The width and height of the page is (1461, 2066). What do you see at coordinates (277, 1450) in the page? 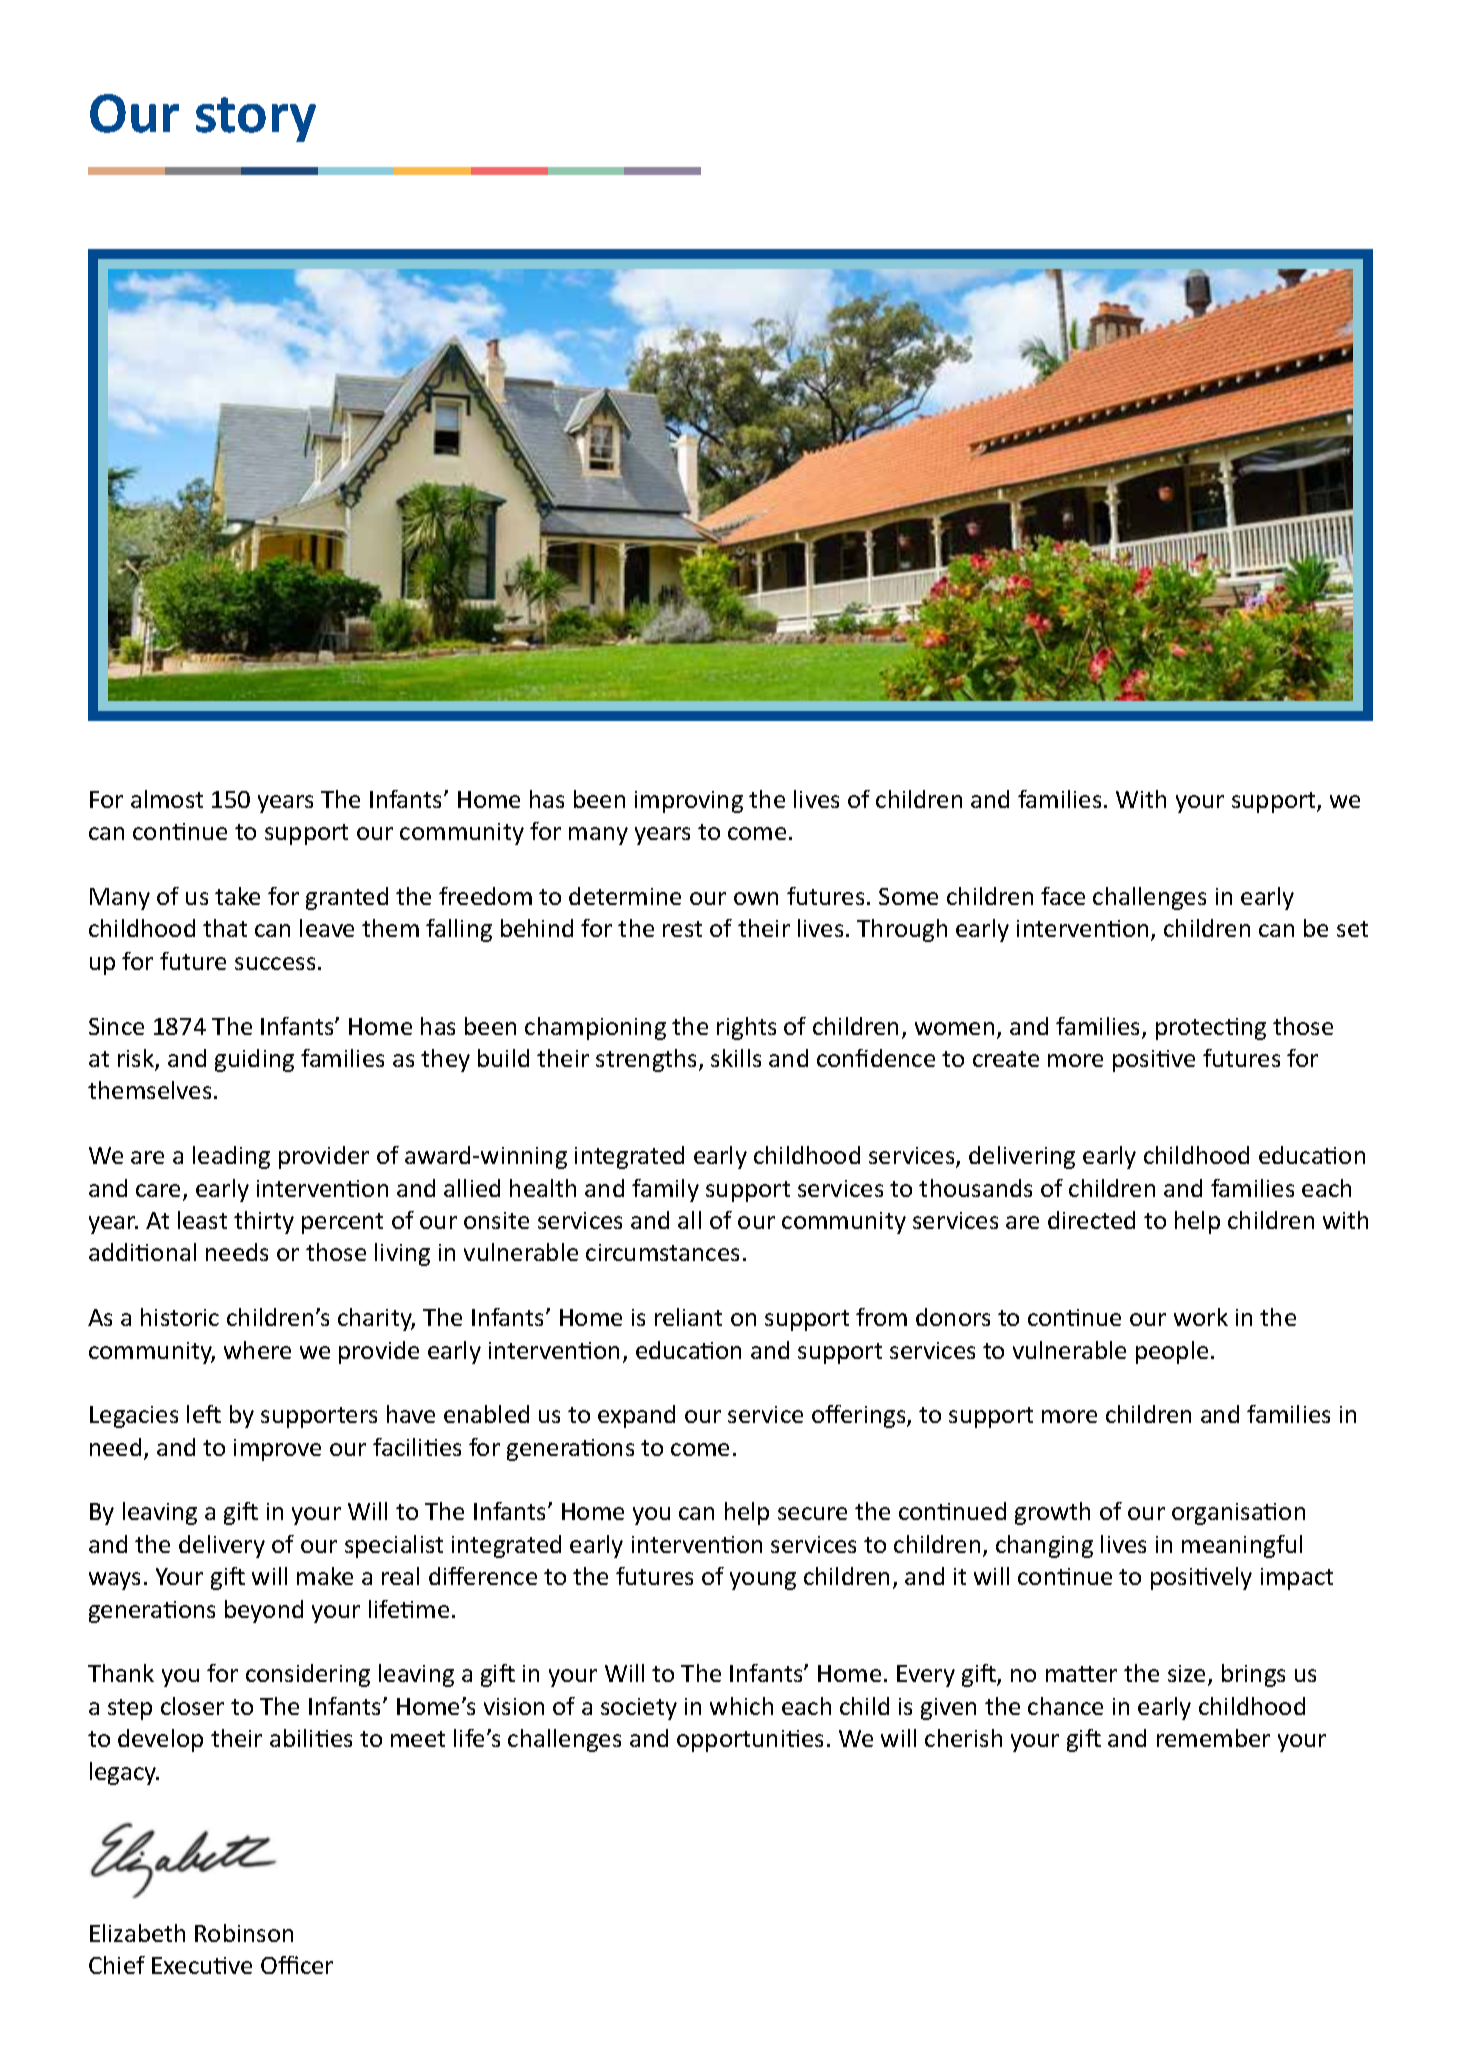
I see `improve` at bounding box center [277, 1450].
